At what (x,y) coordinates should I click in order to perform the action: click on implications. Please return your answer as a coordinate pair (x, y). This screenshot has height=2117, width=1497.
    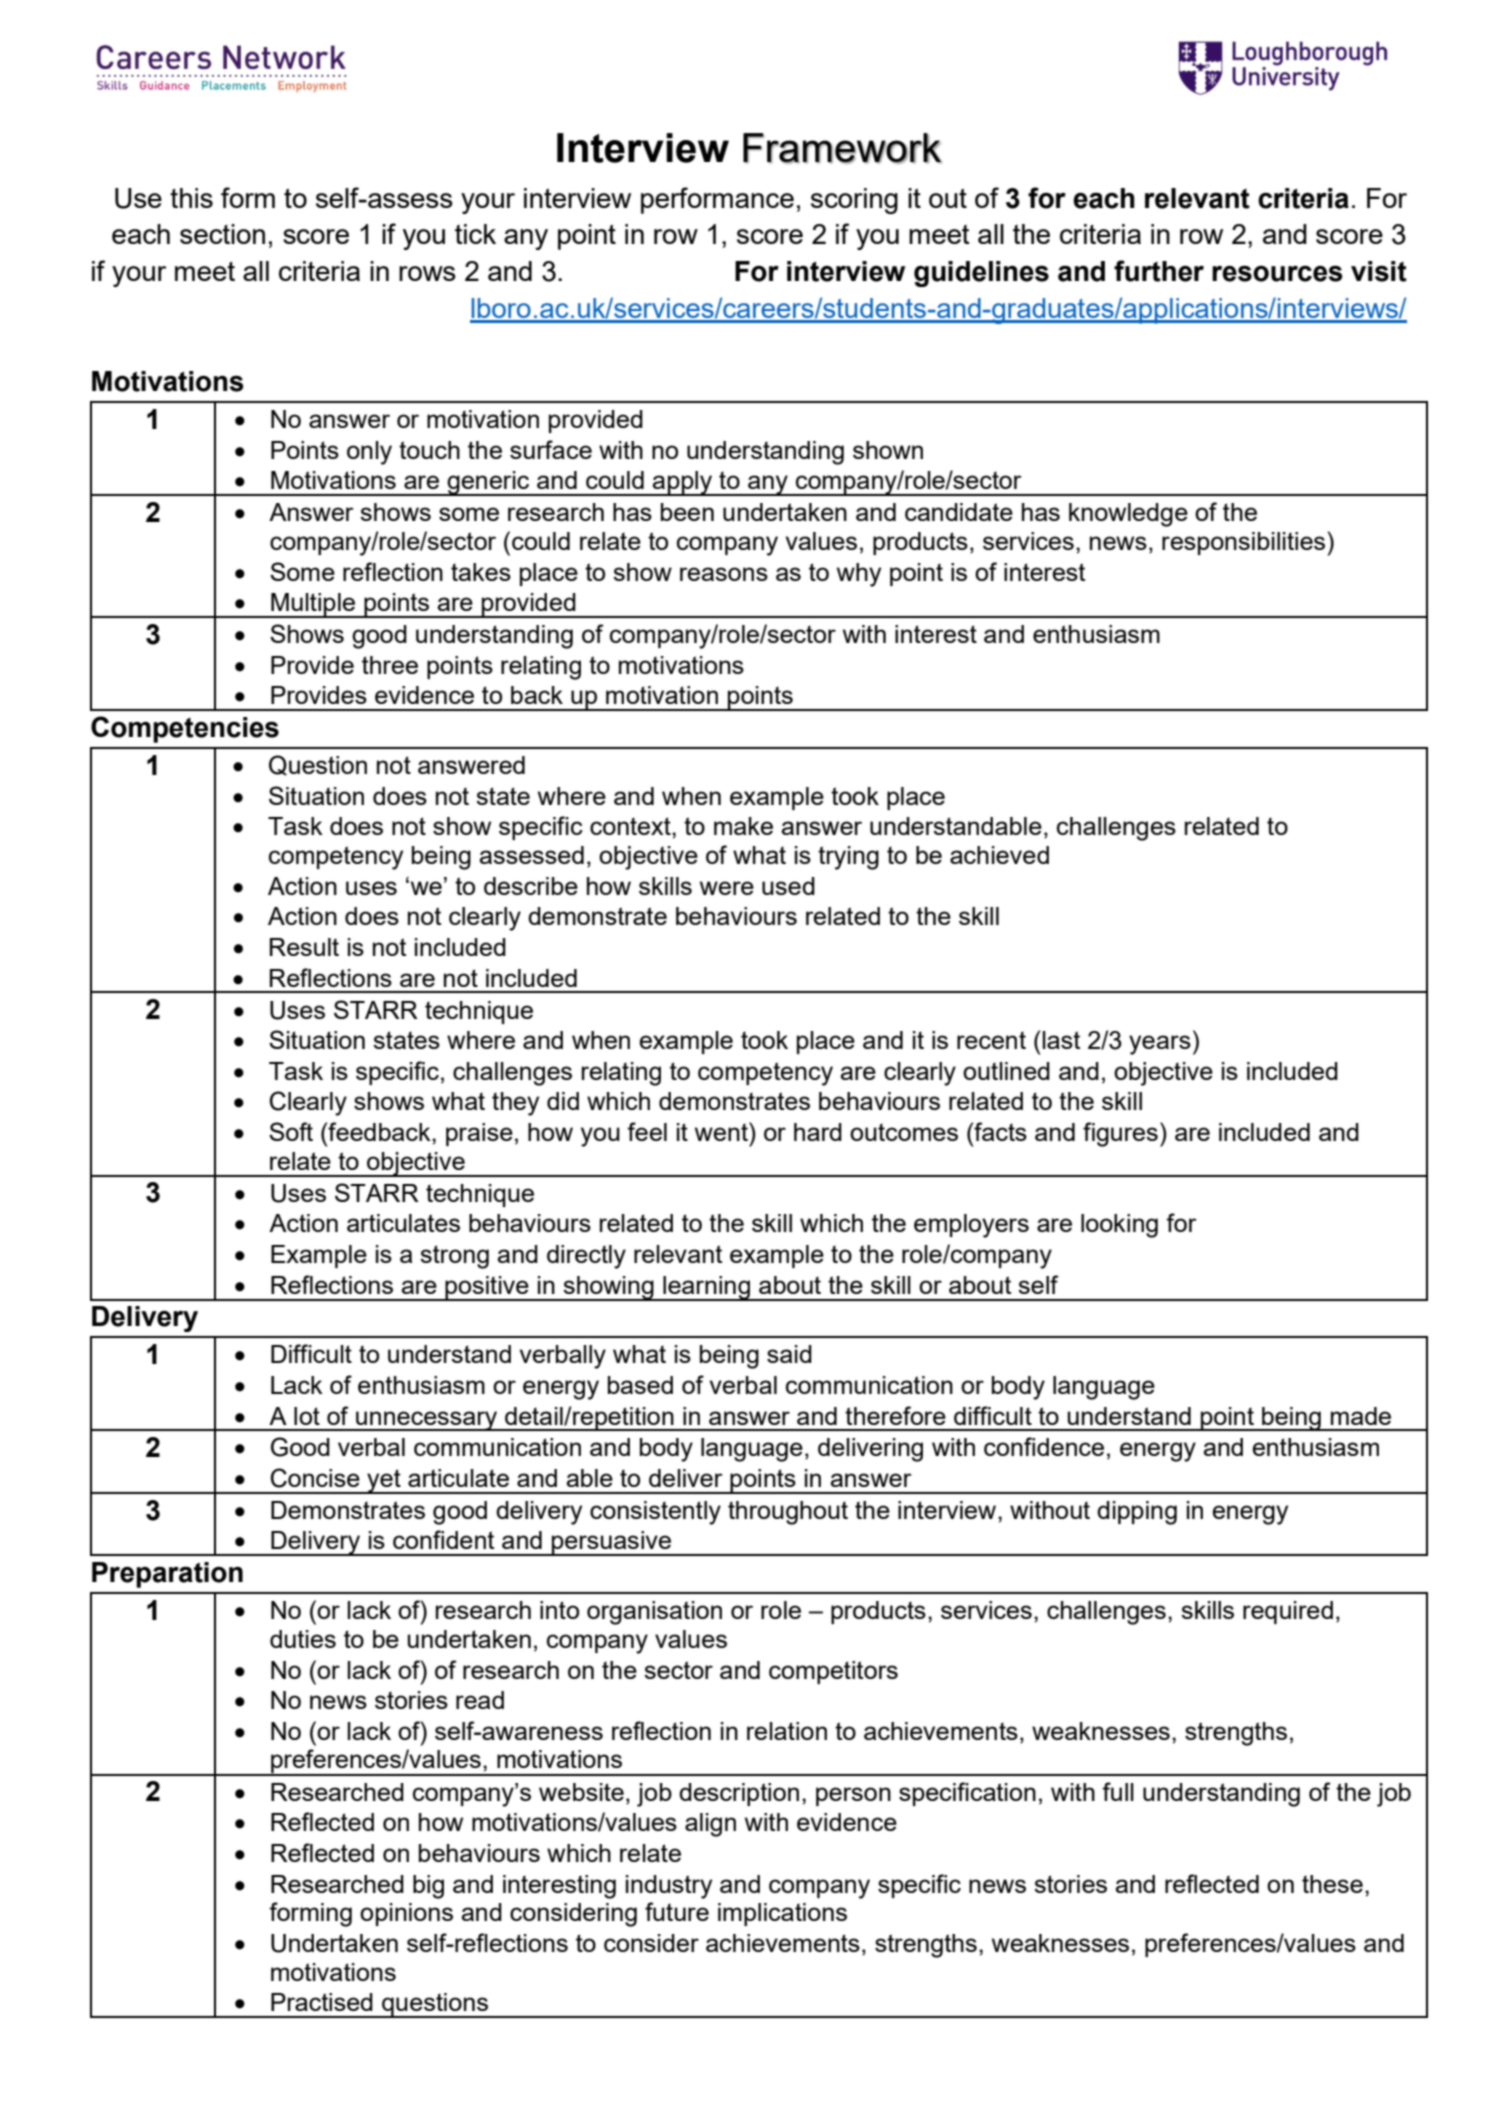
    Looking at the image, I should click on (782, 1914).
